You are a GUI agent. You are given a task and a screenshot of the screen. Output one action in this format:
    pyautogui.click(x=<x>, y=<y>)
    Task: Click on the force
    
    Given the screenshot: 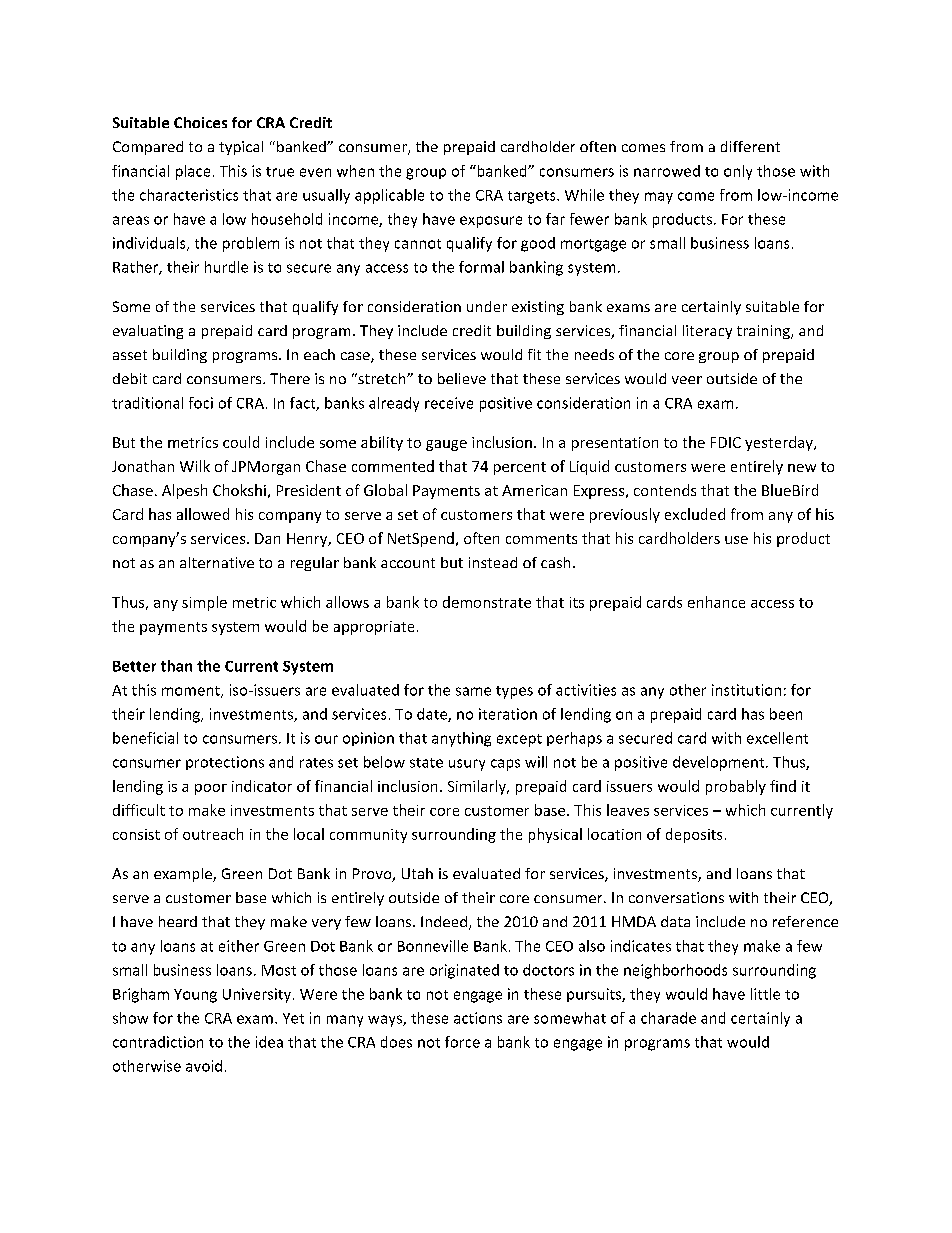 What is the action you would take?
    pyautogui.click(x=462, y=1042)
